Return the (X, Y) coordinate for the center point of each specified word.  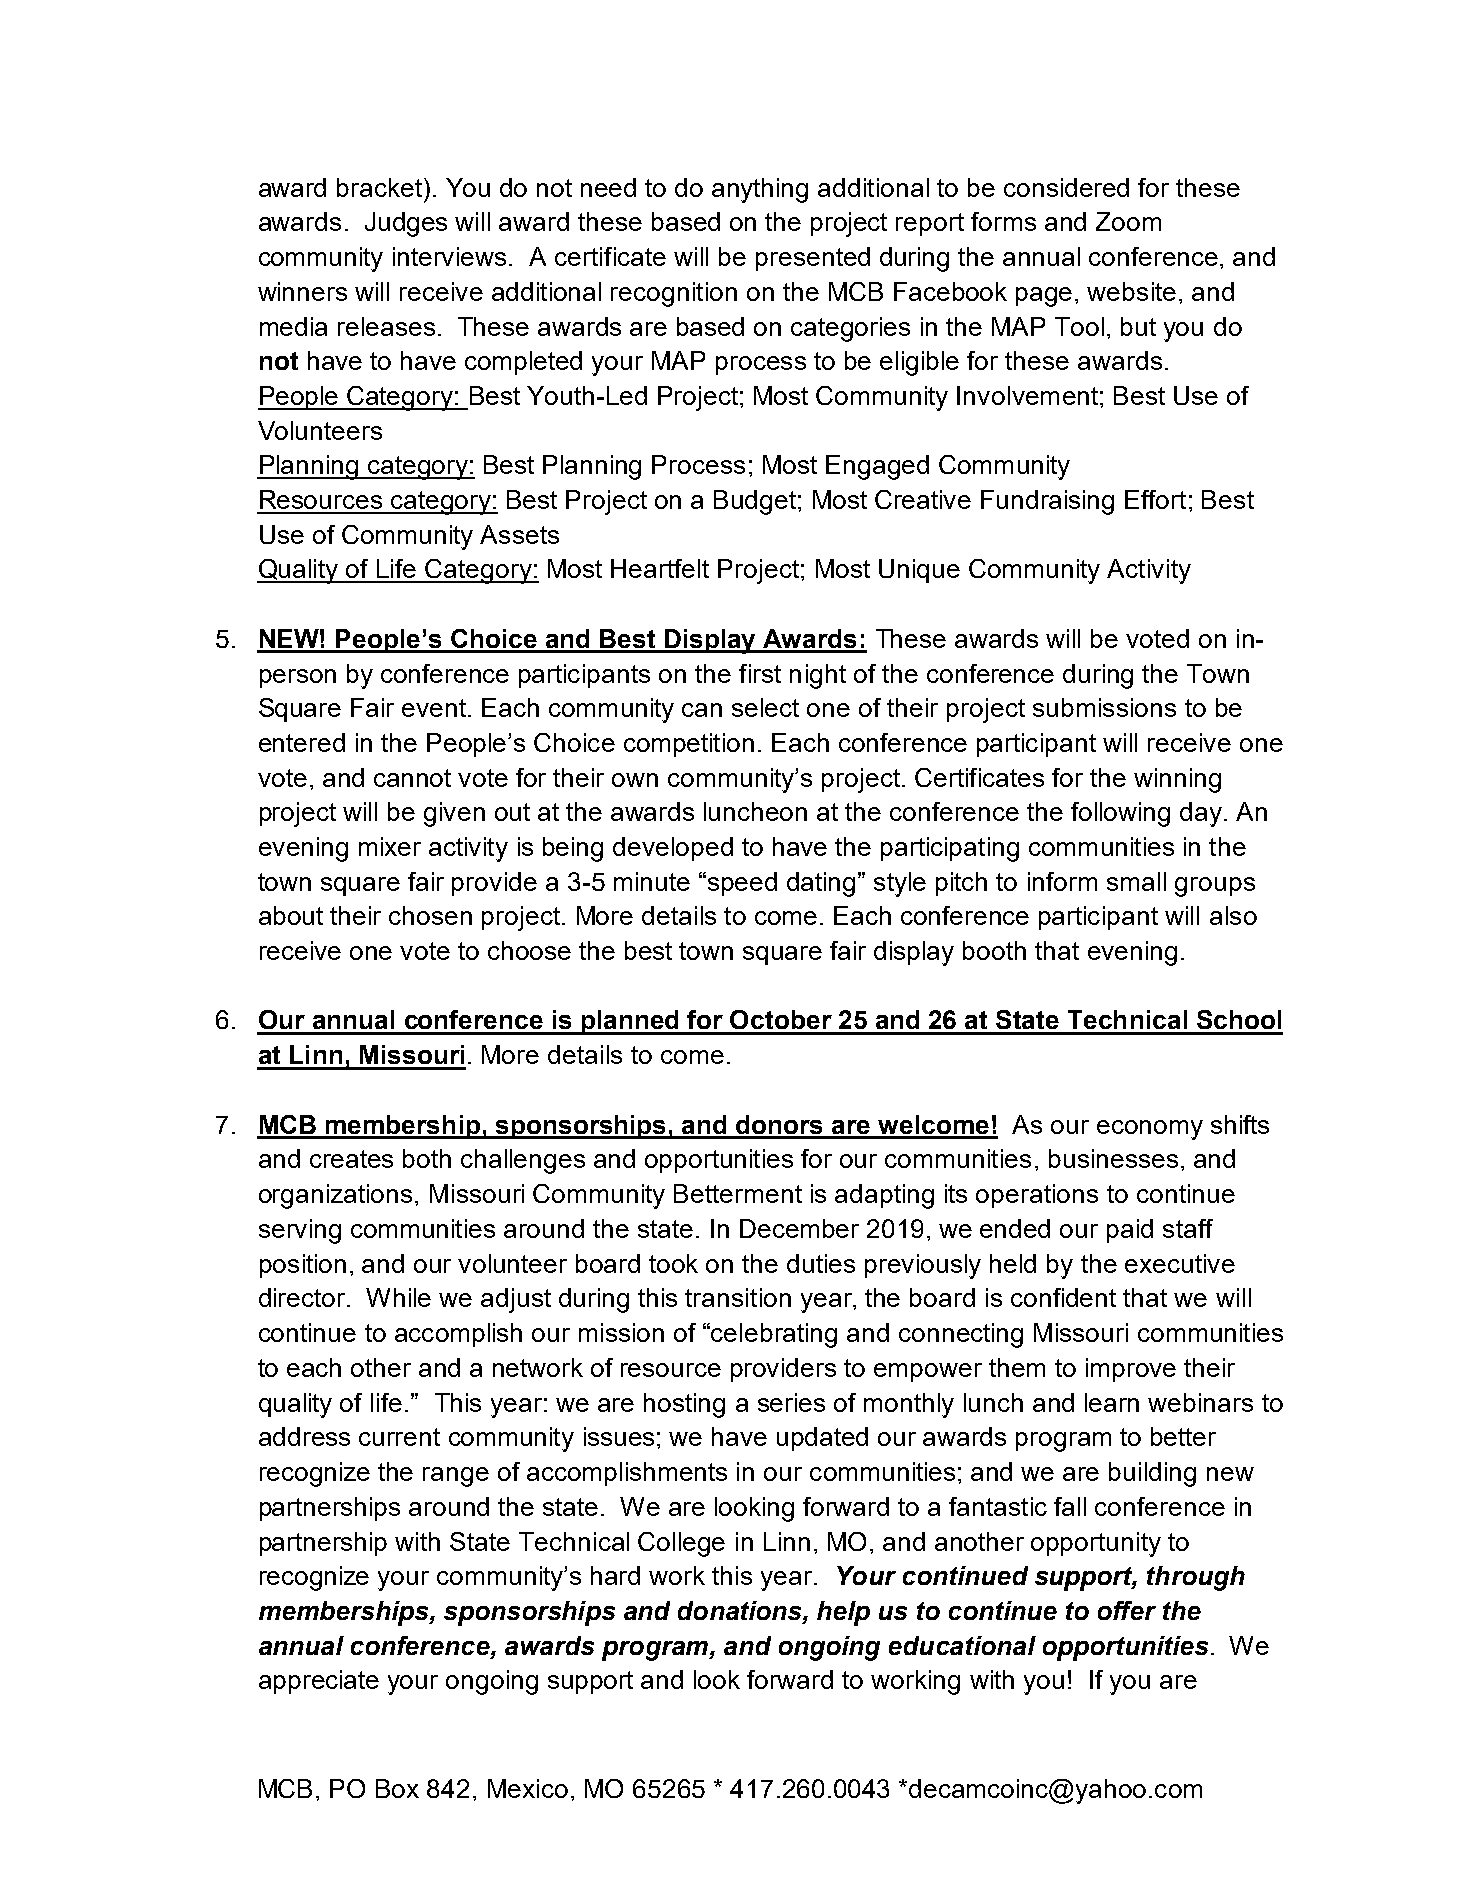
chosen (430, 915)
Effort (1155, 499)
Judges (406, 224)
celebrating (774, 1335)
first (760, 673)
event (435, 708)
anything (760, 190)
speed (741, 884)
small (1136, 881)
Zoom (1128, 221)
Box (397, 1788)
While (398, 1297)
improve (1131, 1370)
